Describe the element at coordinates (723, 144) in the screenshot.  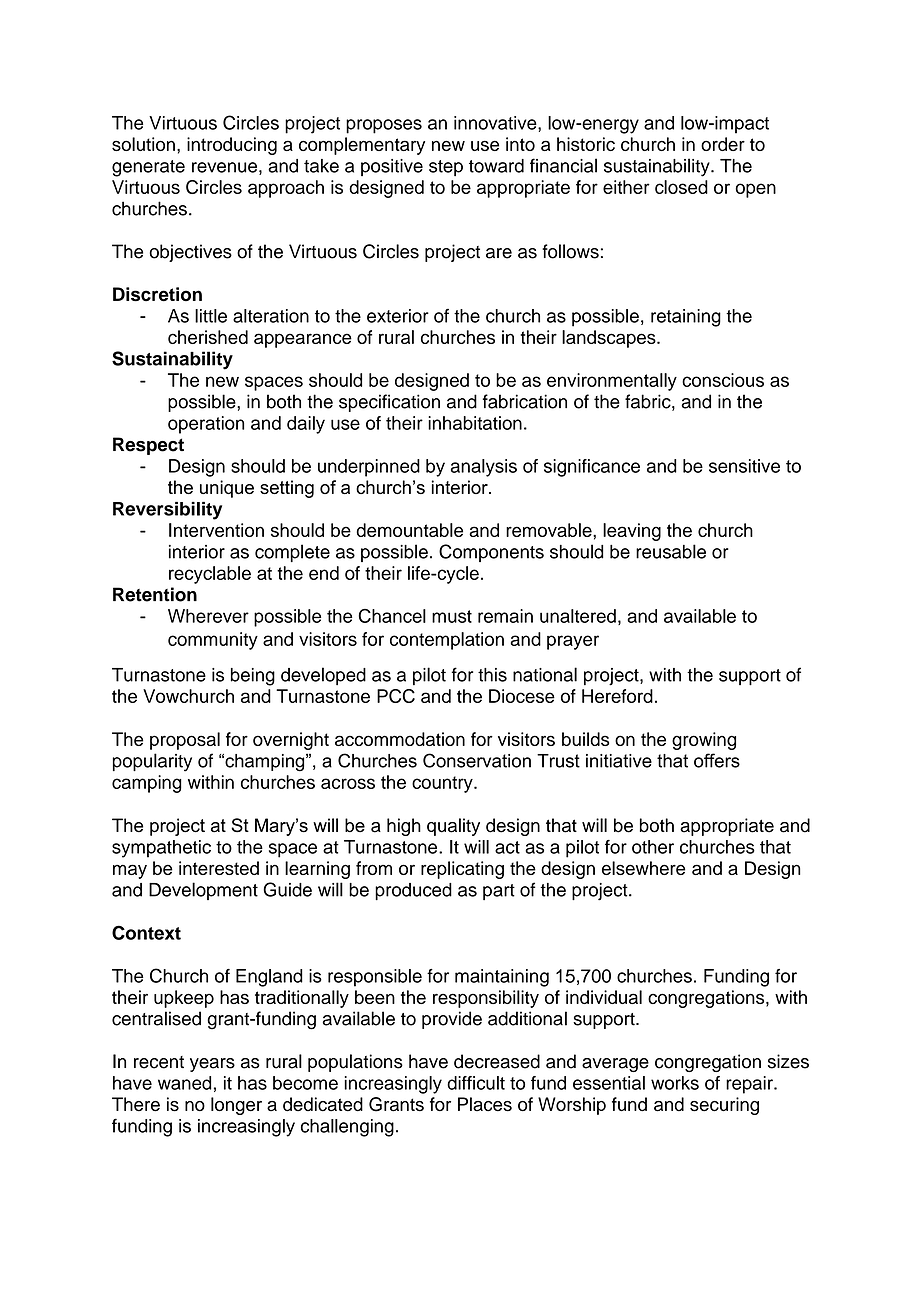
I see `order` at that location.
